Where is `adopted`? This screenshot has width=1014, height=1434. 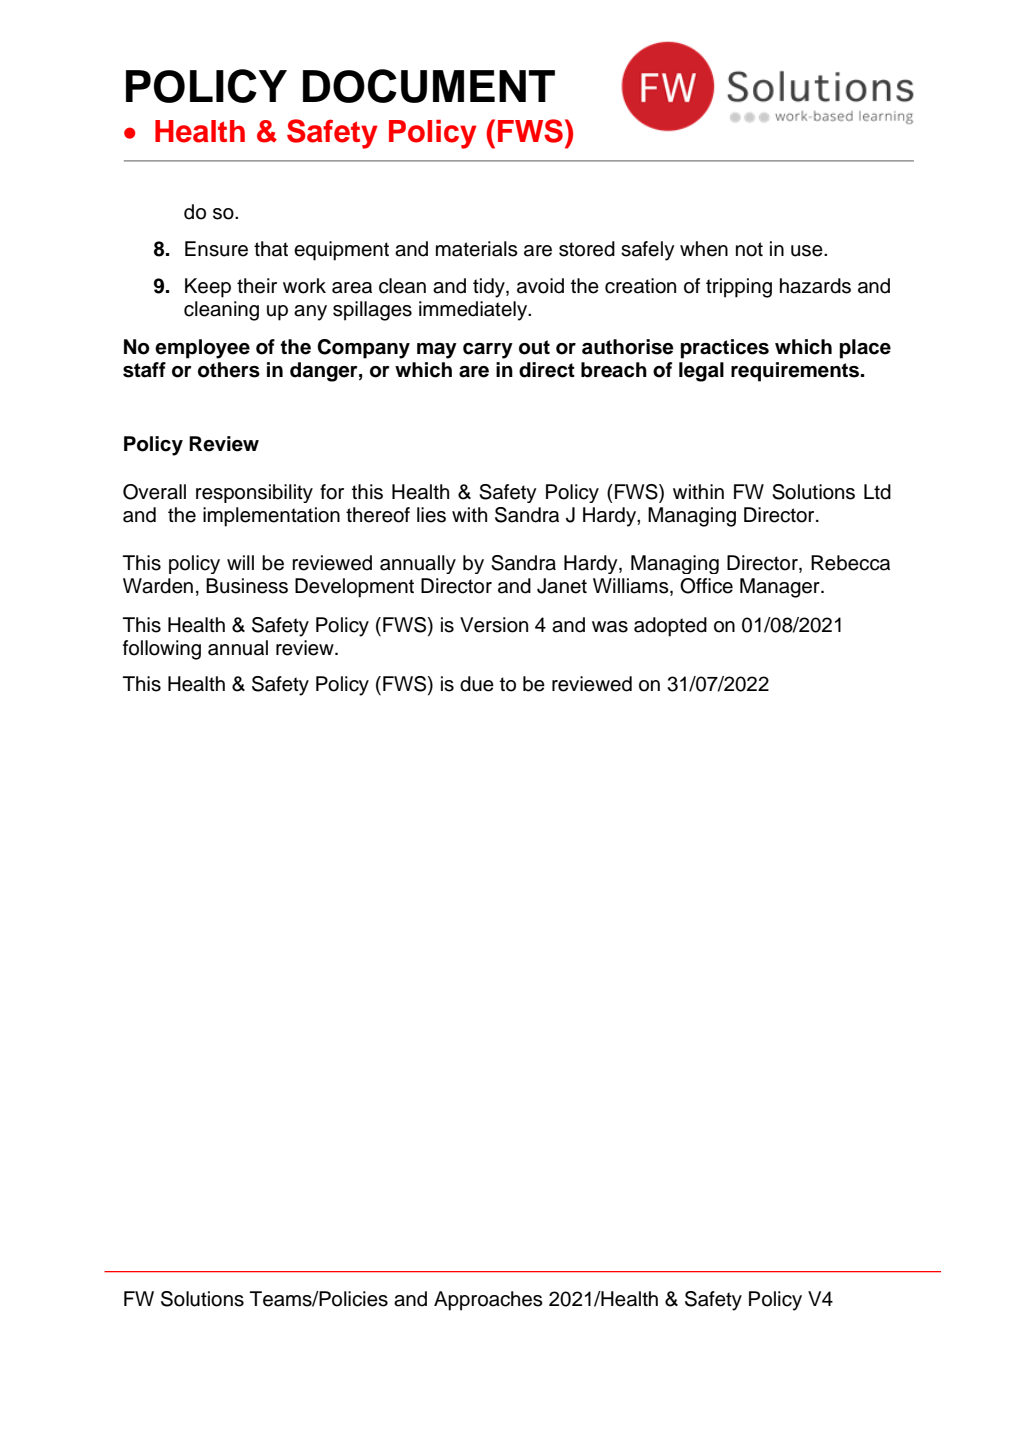
adopted is located at coordinates (670, 627).
